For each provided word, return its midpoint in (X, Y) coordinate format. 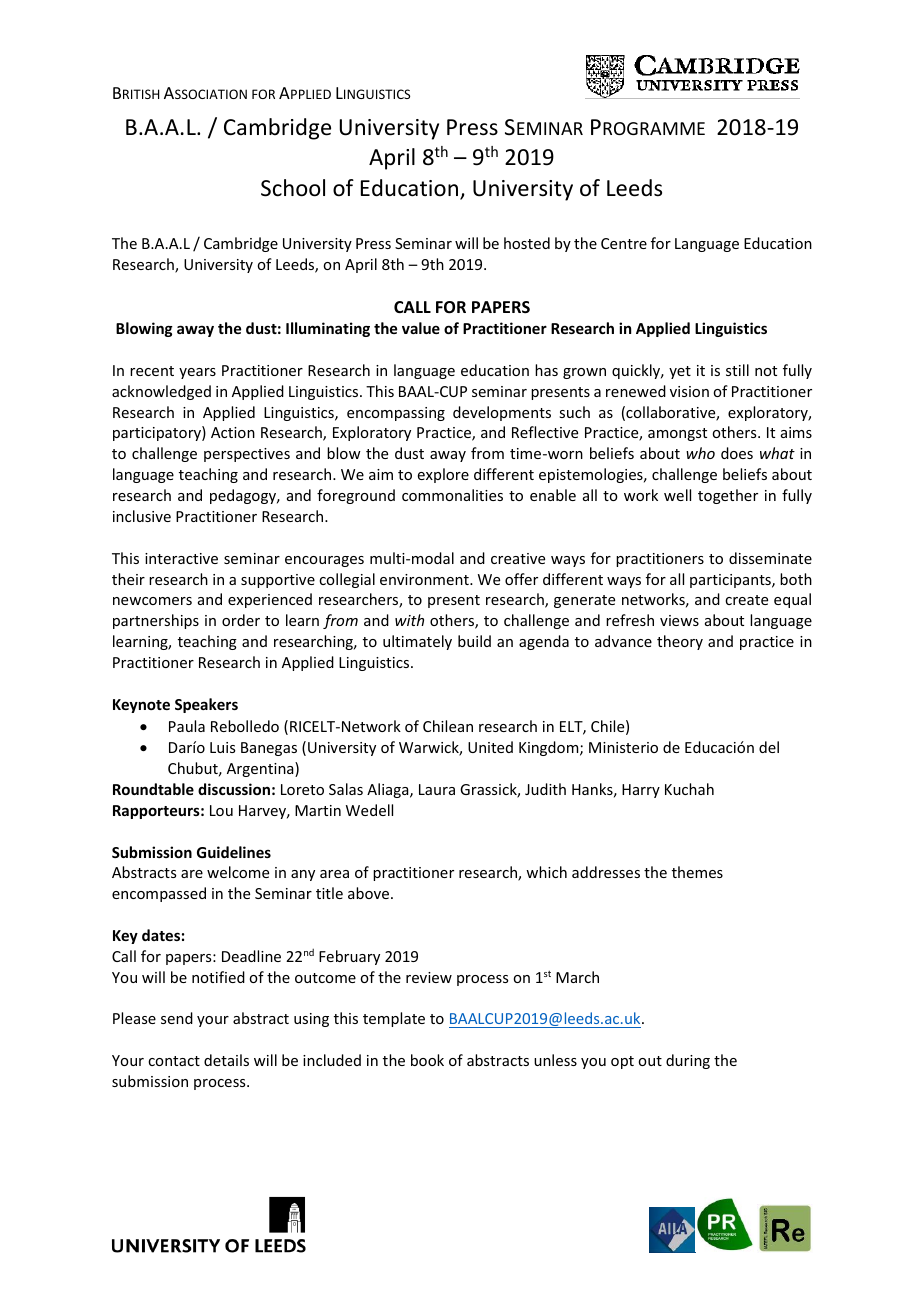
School (293, 188)
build (474, 641)
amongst (677, 434)
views (679, 620)
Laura (437, 789)
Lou (221, 810)
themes (697, 872)
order (241, 620)
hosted (527, 243)
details (226, 1060)
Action (233, 432)
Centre (624, 243)
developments (502, 413)
